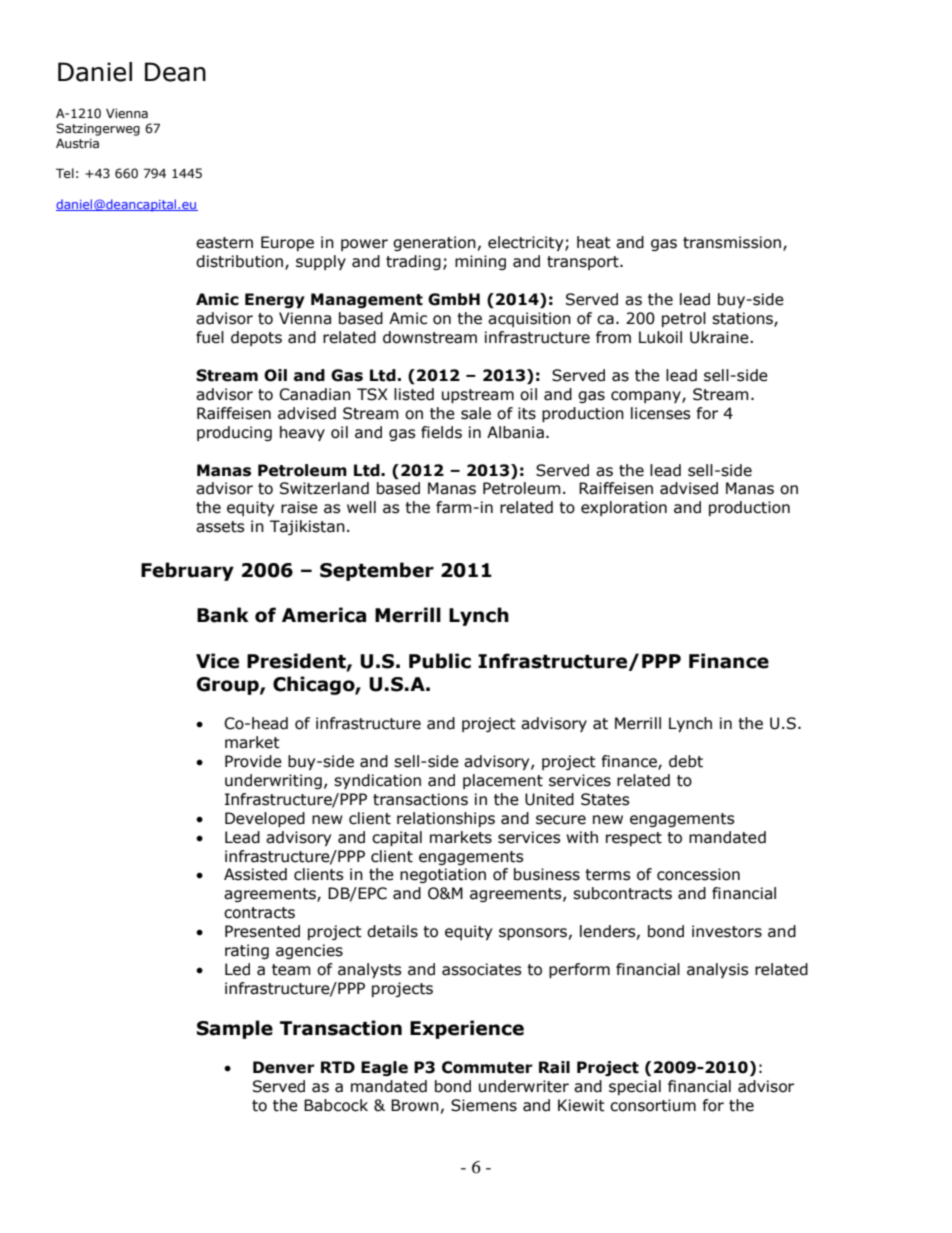 The height and width of the screenshot is (1233, 952). What do you see at coordinates (253, 761) in the screenshot?
I see `Provide` at bounding box center [253, 761].
